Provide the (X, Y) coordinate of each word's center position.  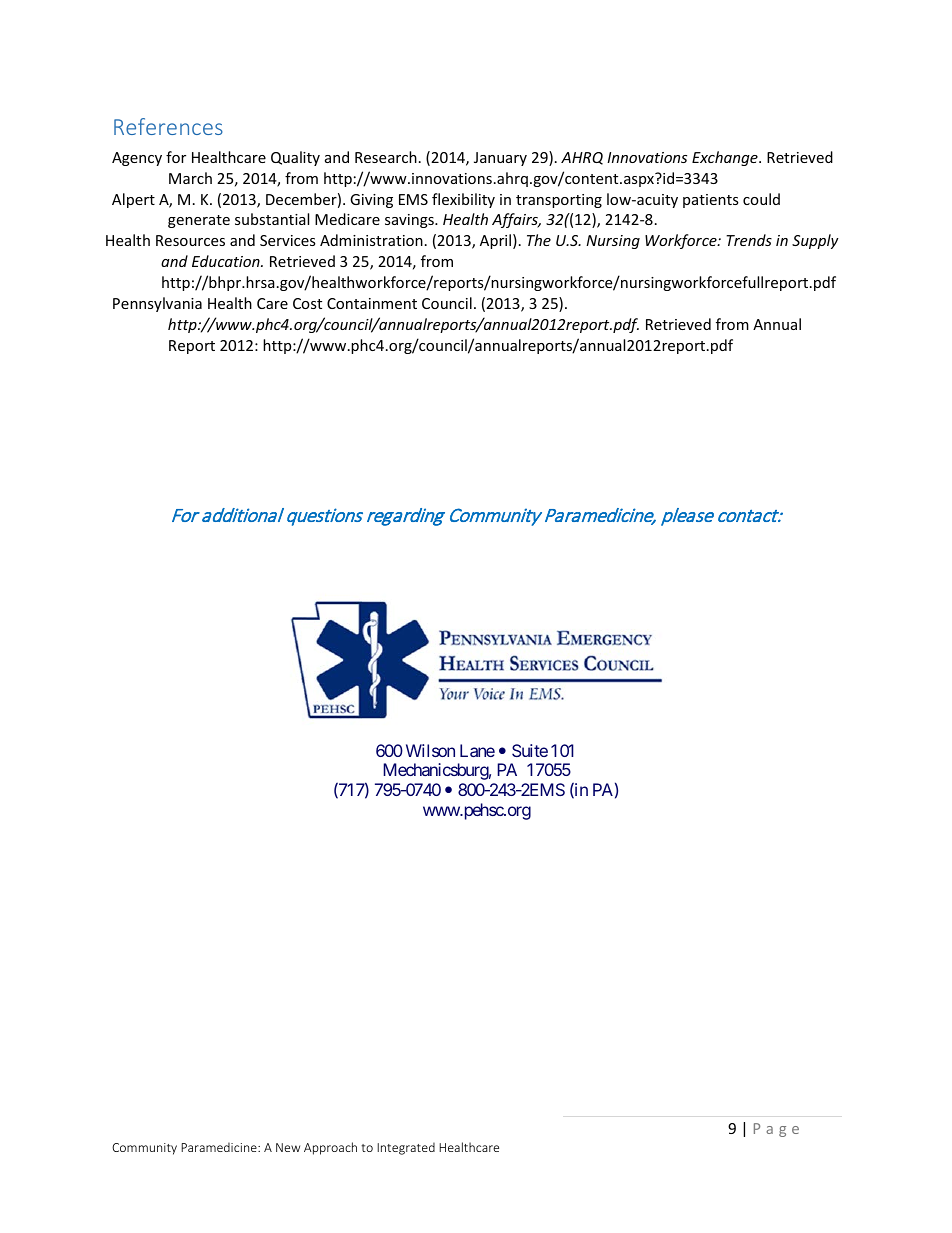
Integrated (406, 1148)
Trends (749, 240)
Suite (530, 750)
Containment (372, 303)
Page (776, 1130)
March (190, 178)
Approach (330, 1148)
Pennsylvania (157, 304)
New (288, 1147)
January (500, 159)
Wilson (430, 750)
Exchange (726, 158)
